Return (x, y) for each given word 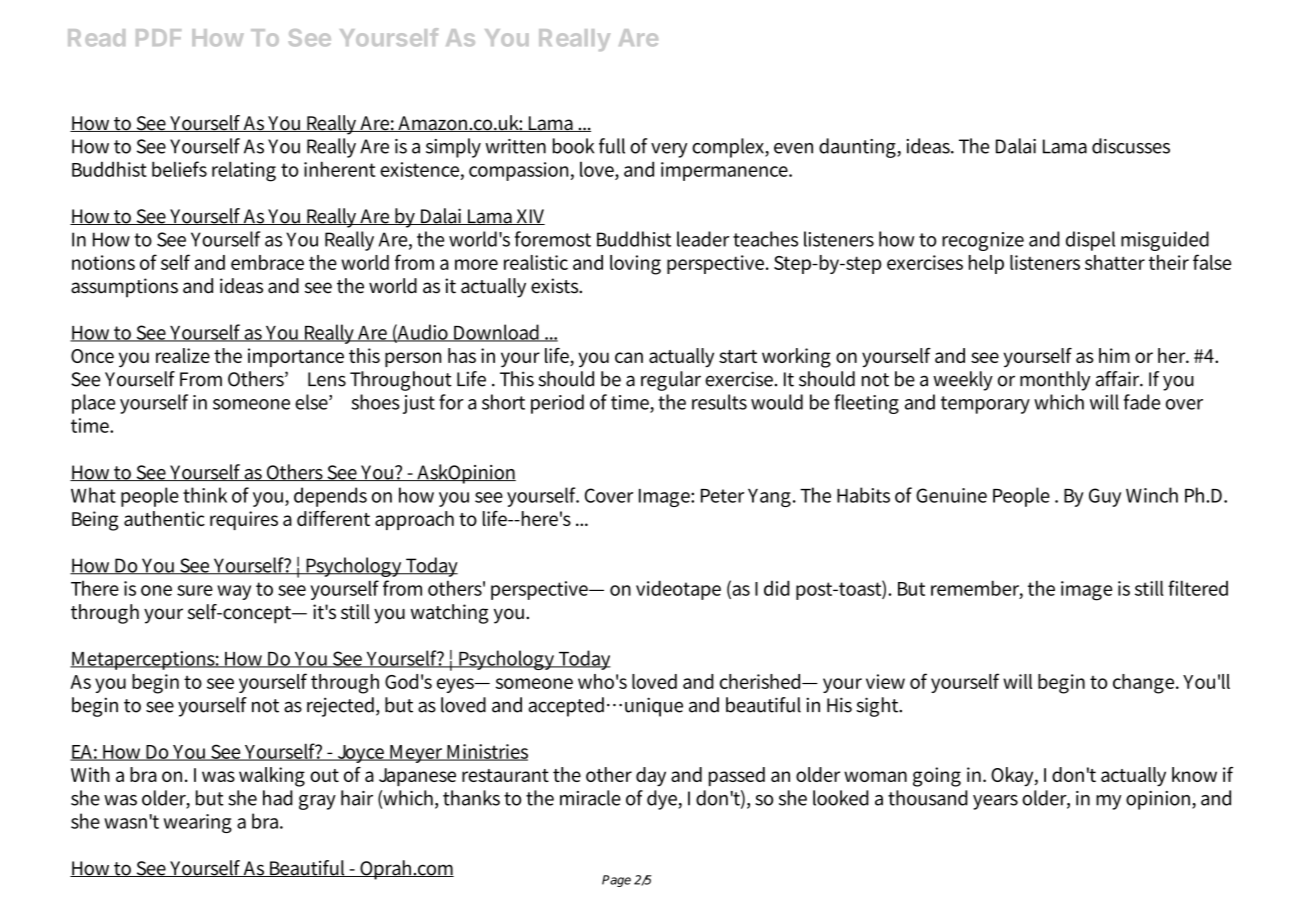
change (1145, 684)
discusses (1131, 146)
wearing (198, 823)
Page (616, 881)
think (205, 495)
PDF (158, 37)
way (234, 592)
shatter (1115, 262)
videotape (678, 590)
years (995, 802)
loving (635, 265)
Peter (722, 496)
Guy (1105, 497)
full (612, 146)
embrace (267, 262)
